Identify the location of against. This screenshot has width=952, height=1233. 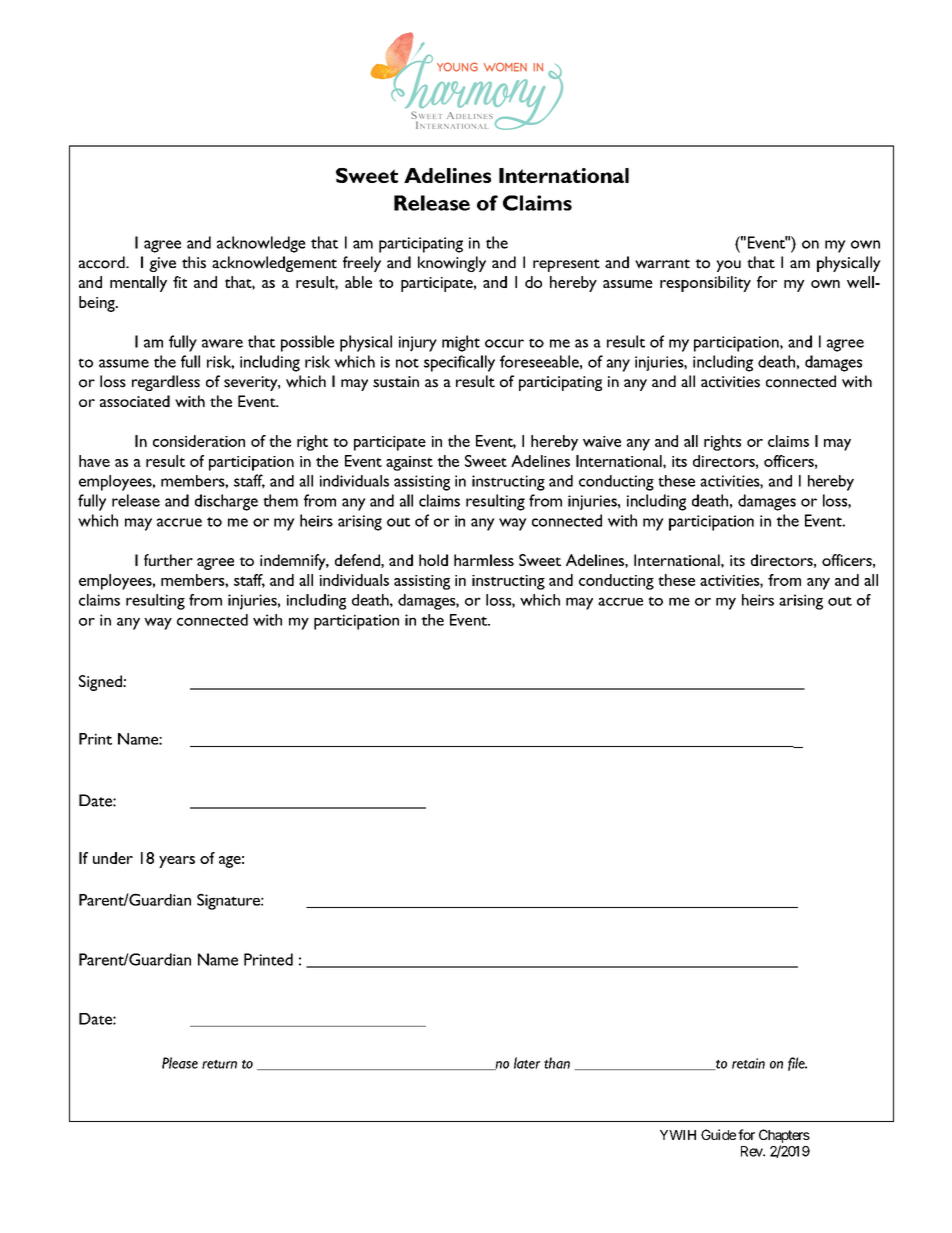
(409, 463).
